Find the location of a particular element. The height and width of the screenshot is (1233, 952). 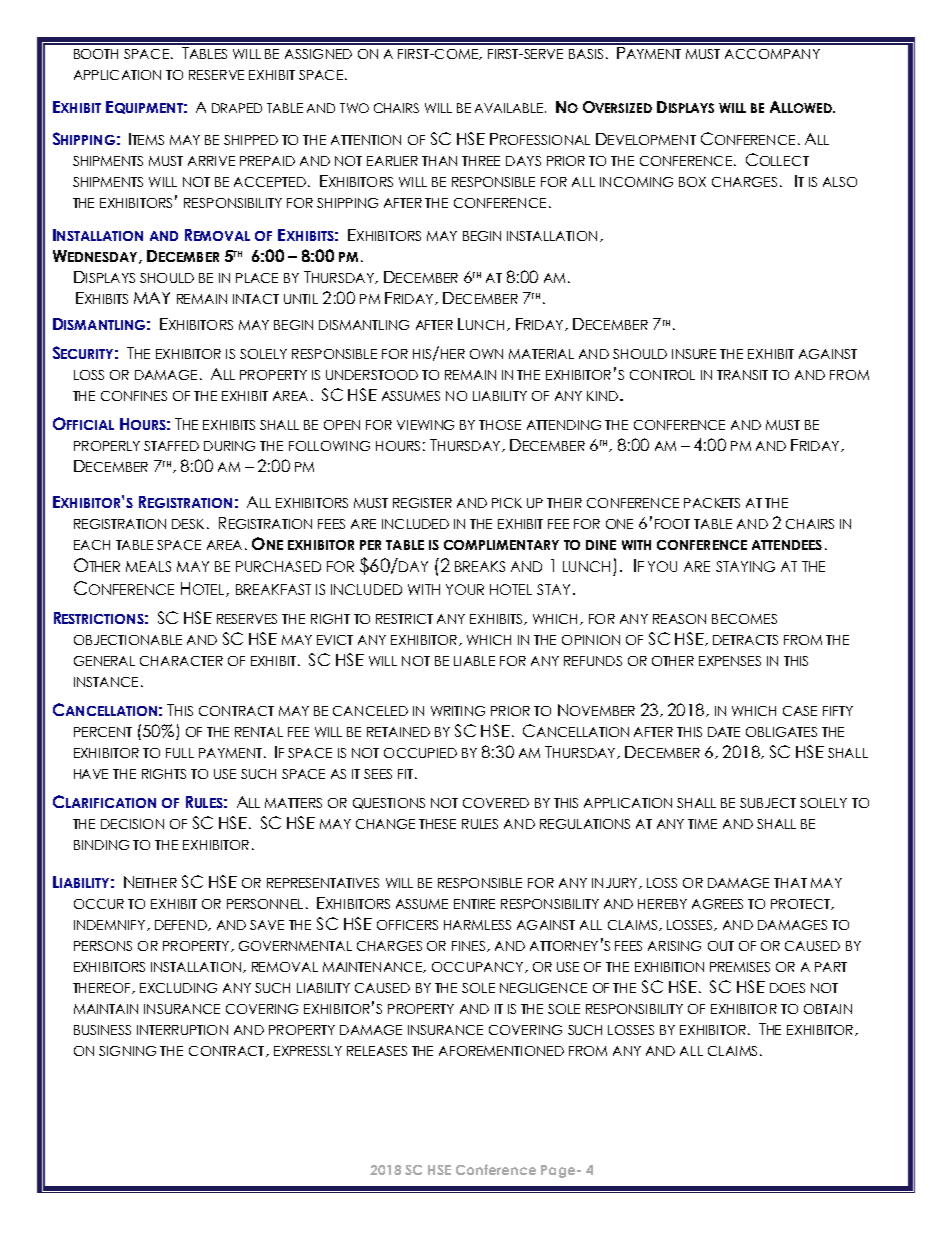

OWN is located at coordinates (486, 354).
